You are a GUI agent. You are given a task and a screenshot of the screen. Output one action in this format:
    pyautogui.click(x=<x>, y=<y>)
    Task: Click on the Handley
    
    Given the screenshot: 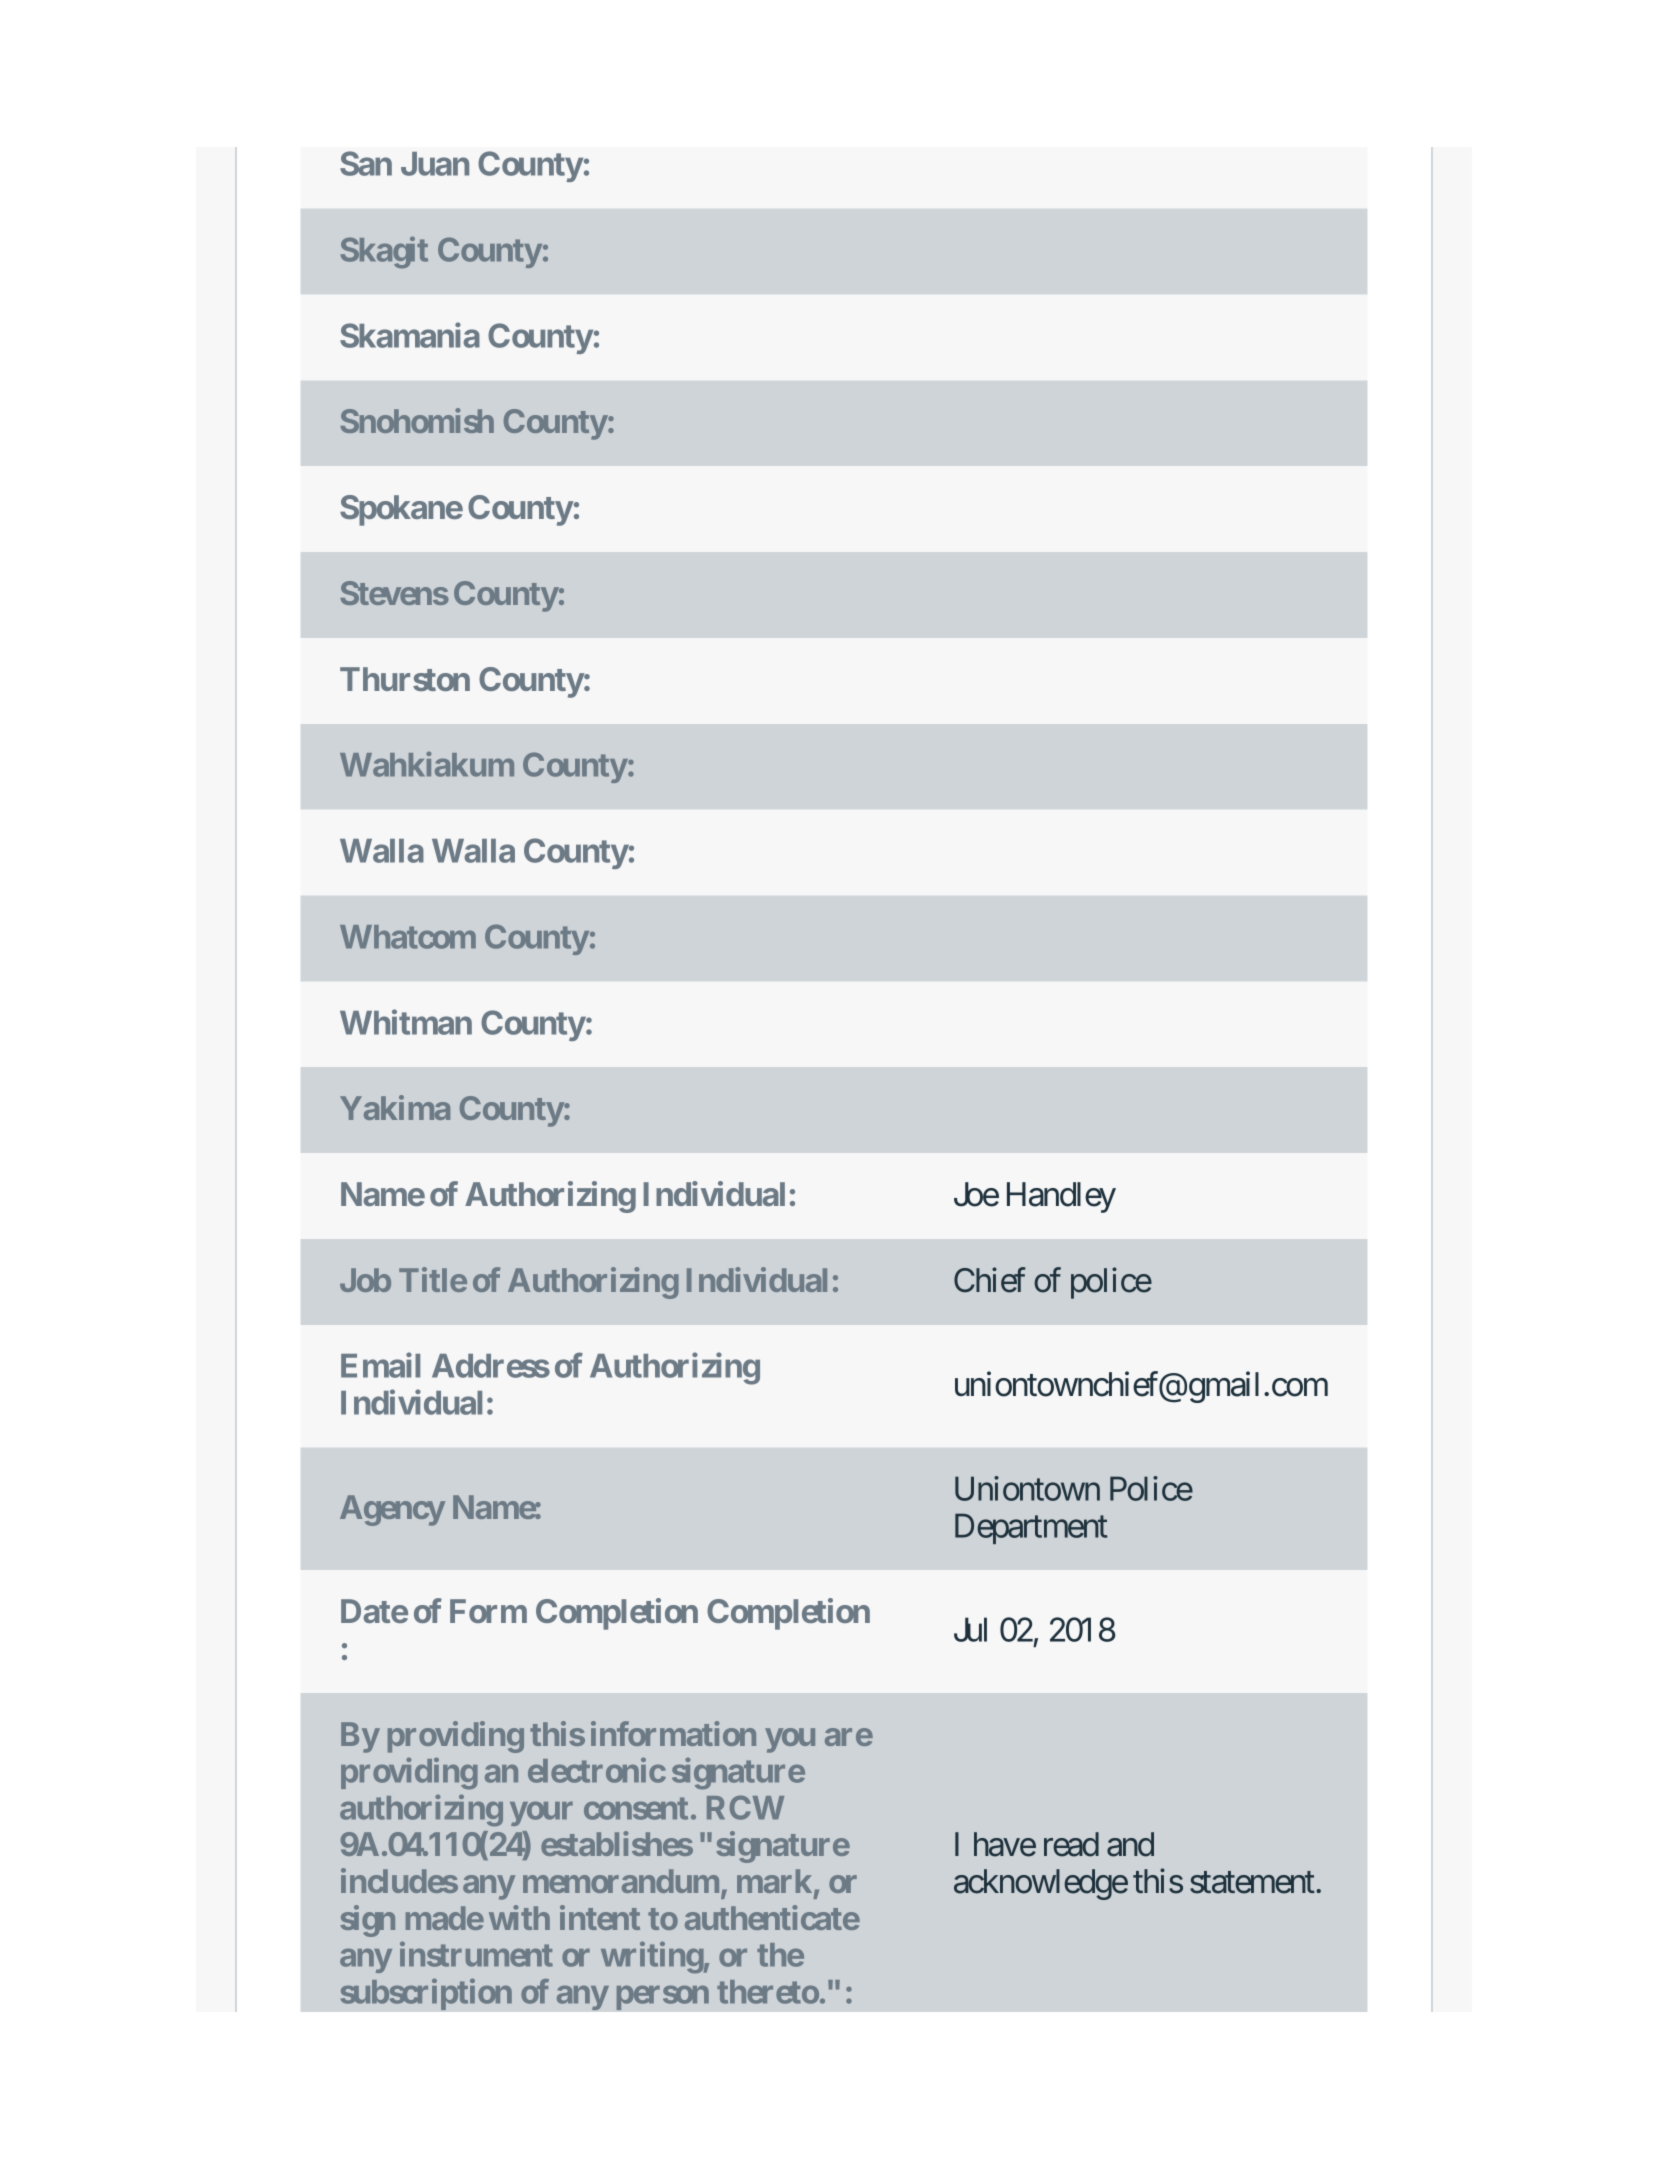 What is the action you would take?
    pyautogui.click(x=1061, y=1197)
